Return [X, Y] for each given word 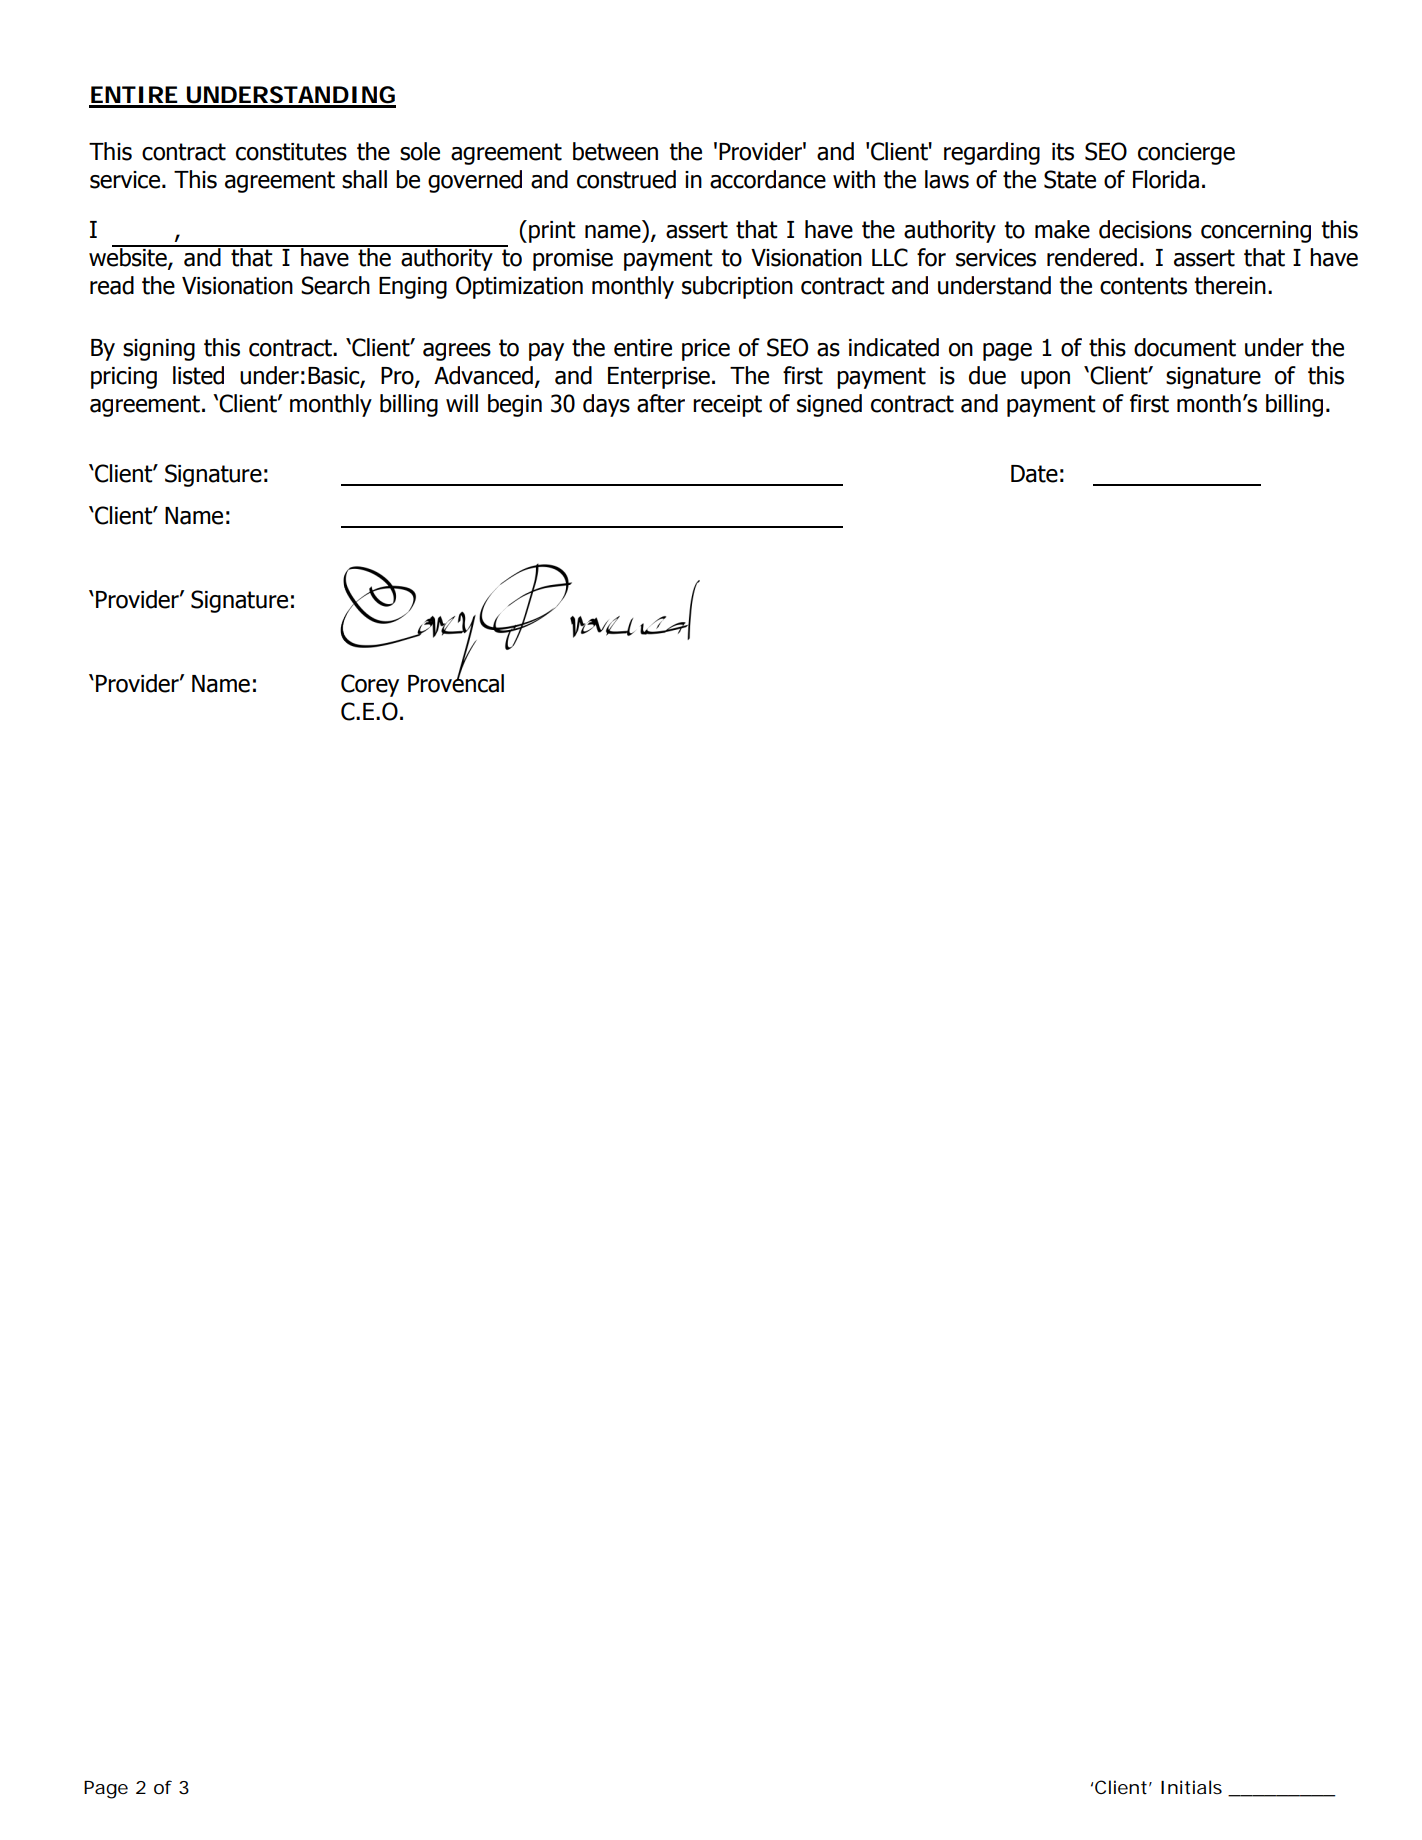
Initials [1191, 1787]
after [661, 403]
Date [1034, 474]
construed [626, 179]
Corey [370, 685]
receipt [727, 406]
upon [1045, 380]
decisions [1145, 229]
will [462, 403]
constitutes [291, 152]
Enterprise [659, 378]
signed [829, 405]
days [606, 405]
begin [515, 405]
